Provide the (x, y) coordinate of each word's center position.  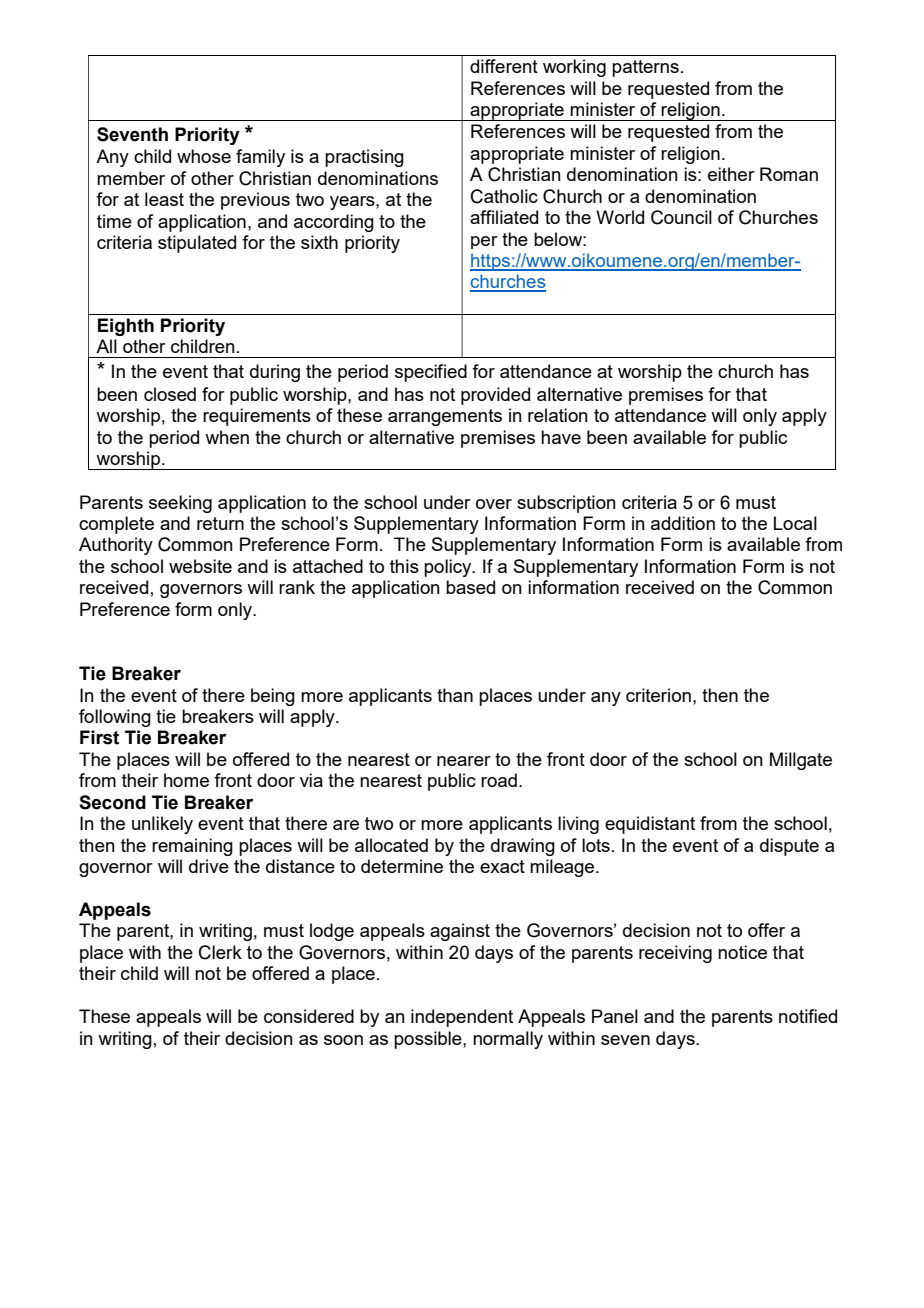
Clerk (220, 952)
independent (462, 1018)
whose (204, 156)
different (504, 66)
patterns (645, 68)
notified (808, 1016)
